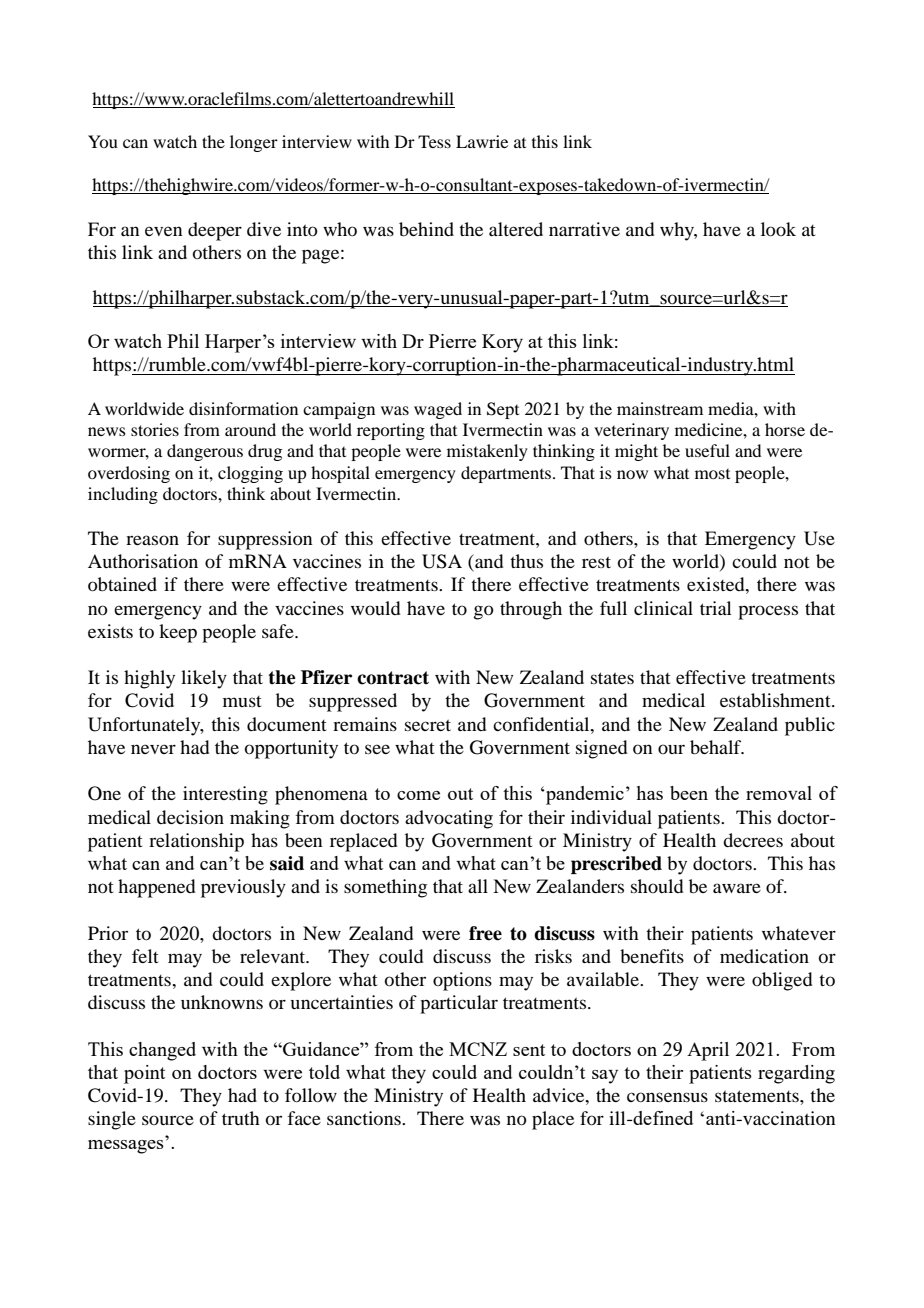 Image resolution: width=924 pixels, height=1308 pixels. Describe the element at coordinates (156, 888) in the page. I see `happened` at that location.
